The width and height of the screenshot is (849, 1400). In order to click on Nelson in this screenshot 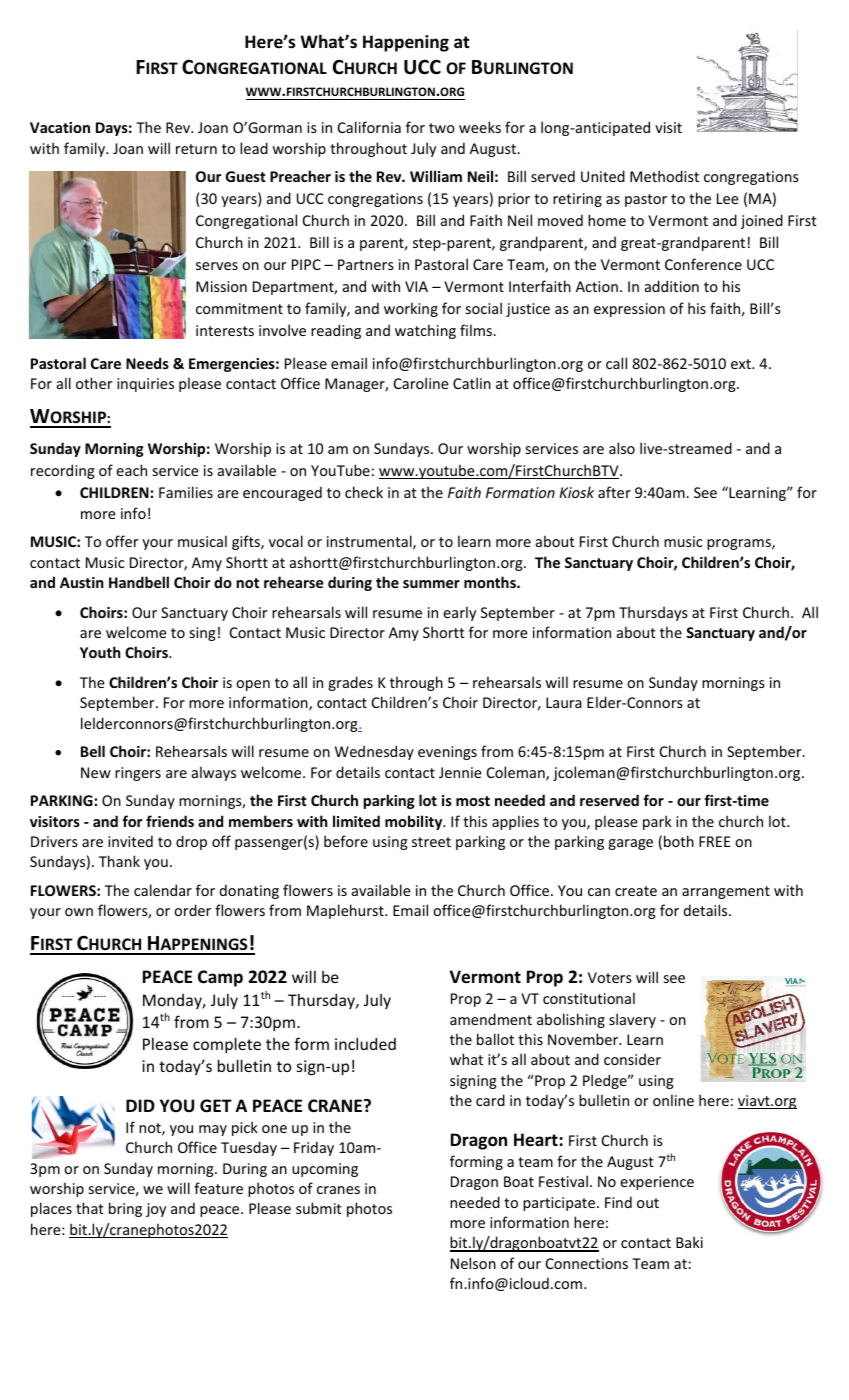, I will do `click(473, 1263)`.
